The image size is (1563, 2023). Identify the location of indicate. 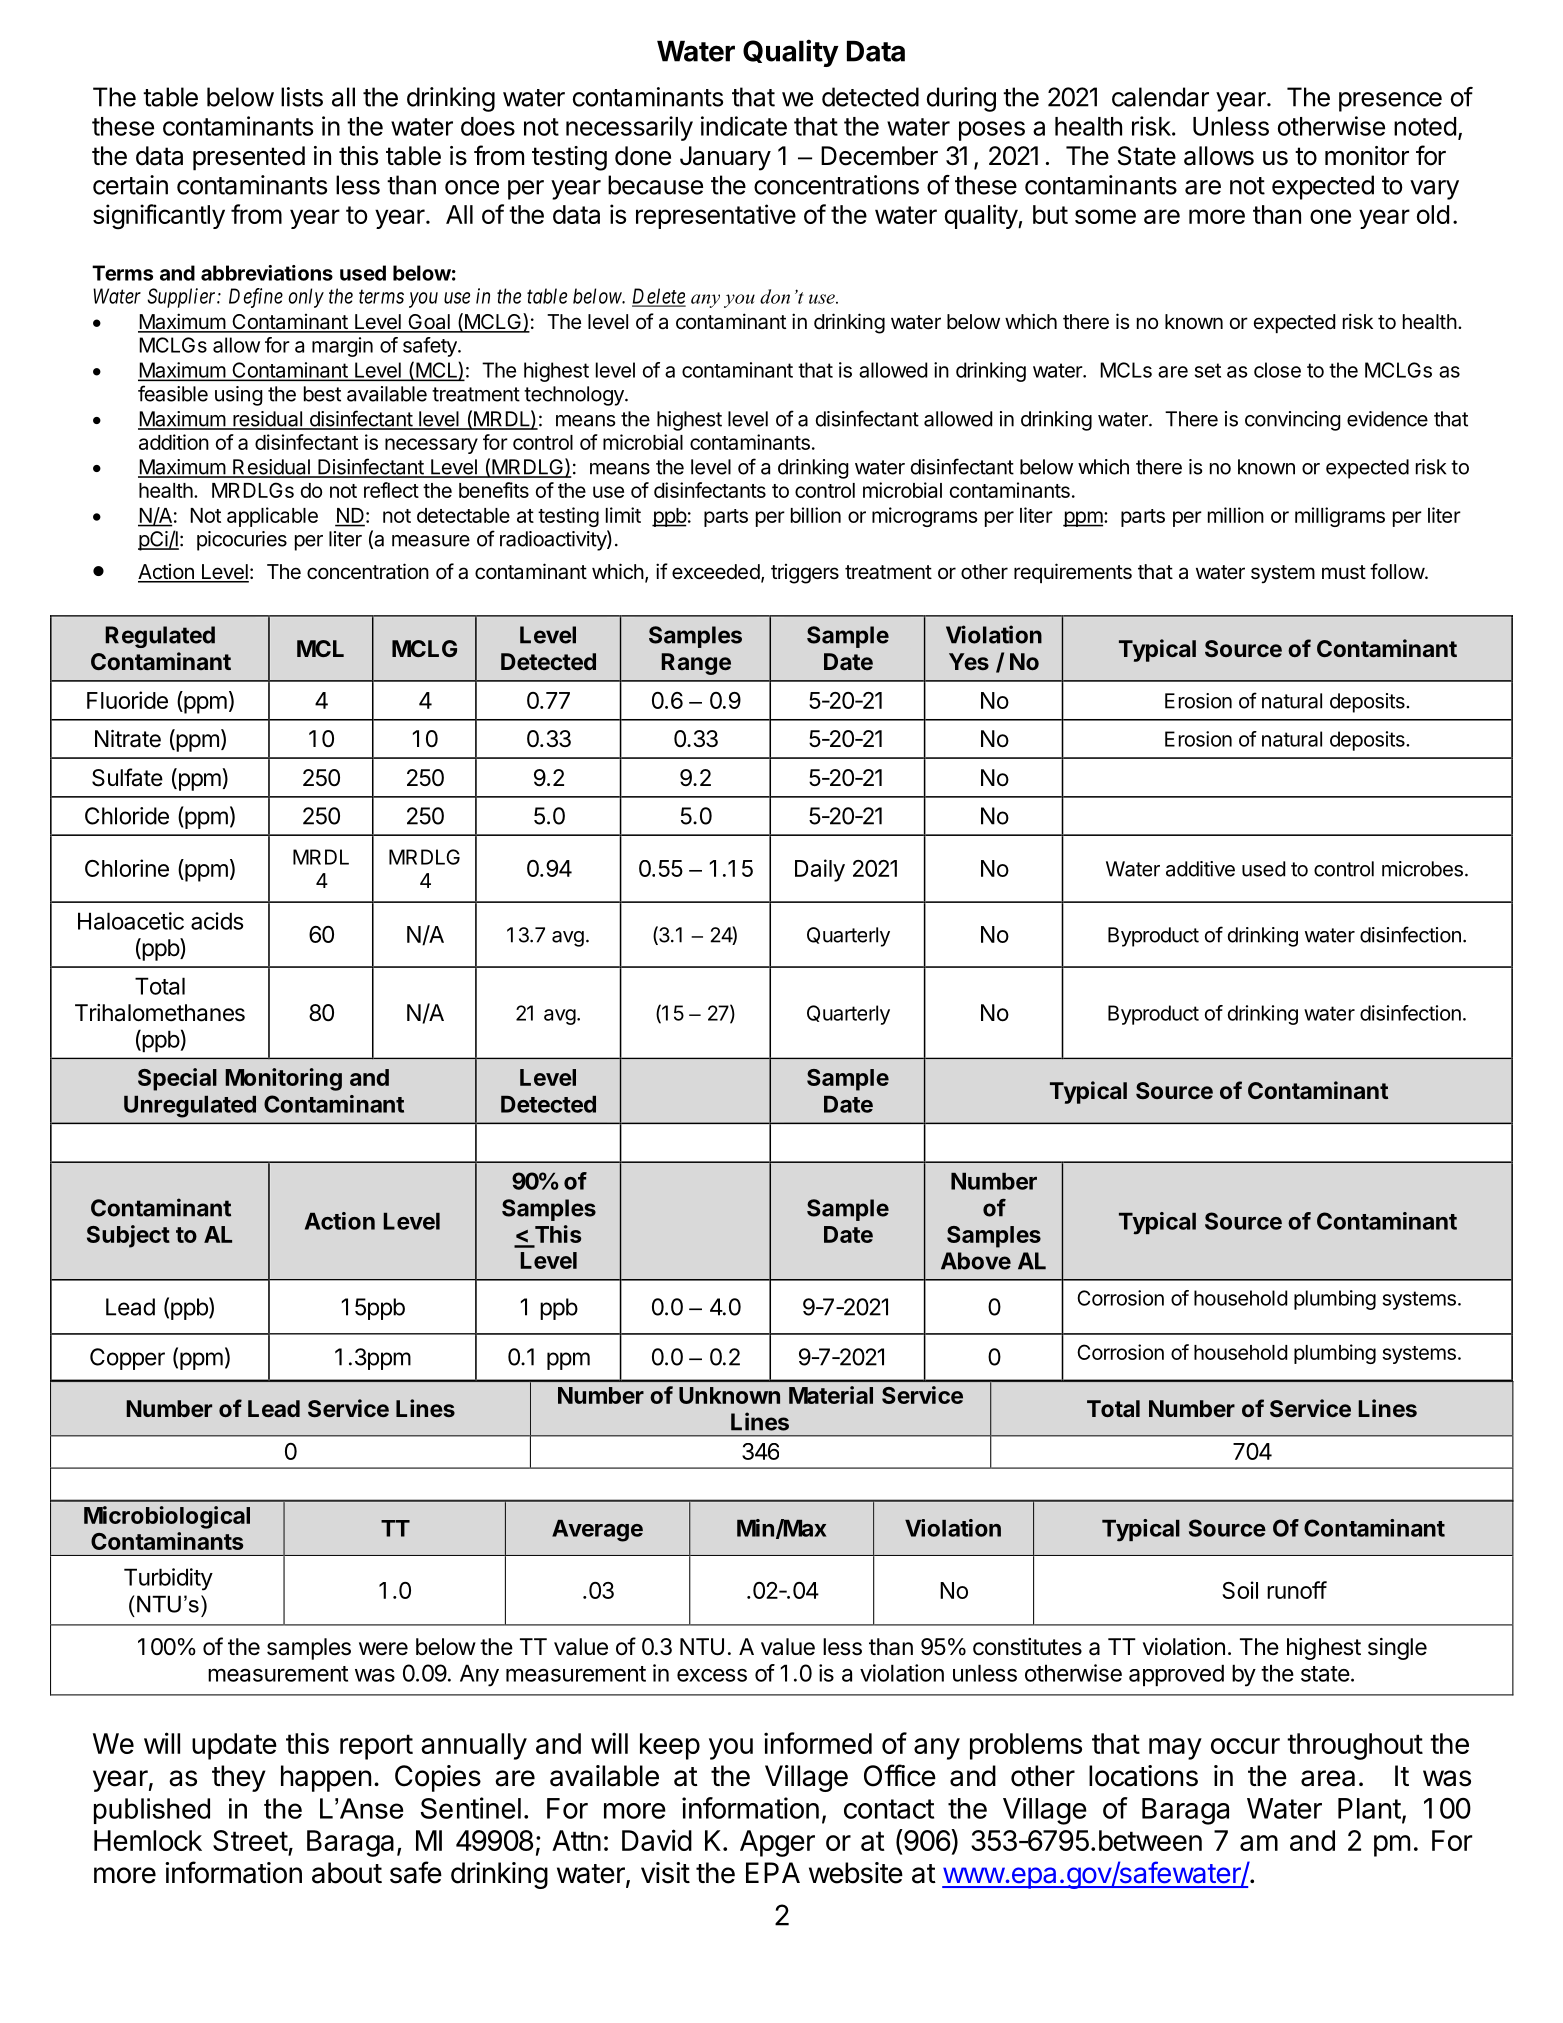
(744, 126).
